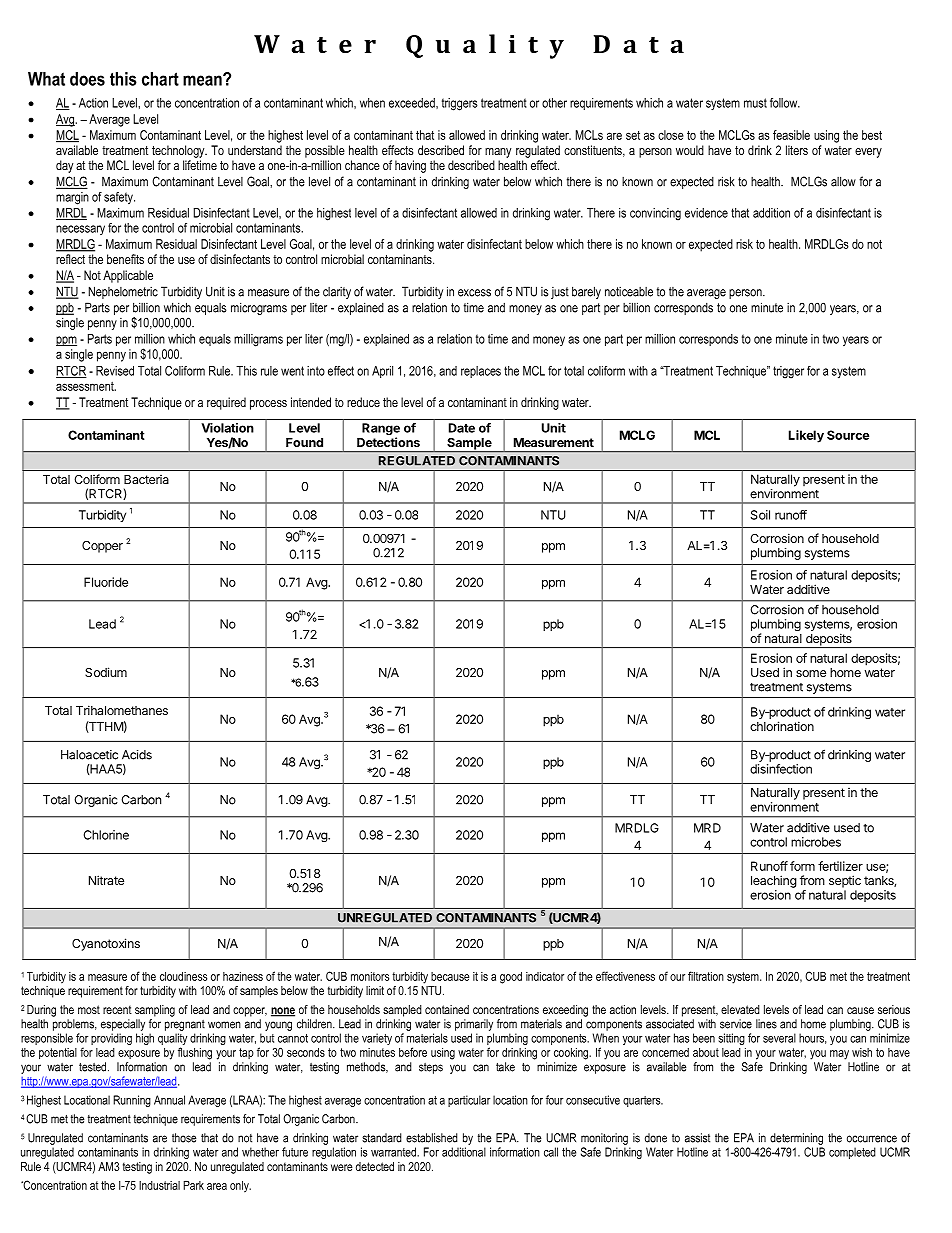  Describe the element at coordinates (184, 1138) in the screenshot. I see `those` at that location.
